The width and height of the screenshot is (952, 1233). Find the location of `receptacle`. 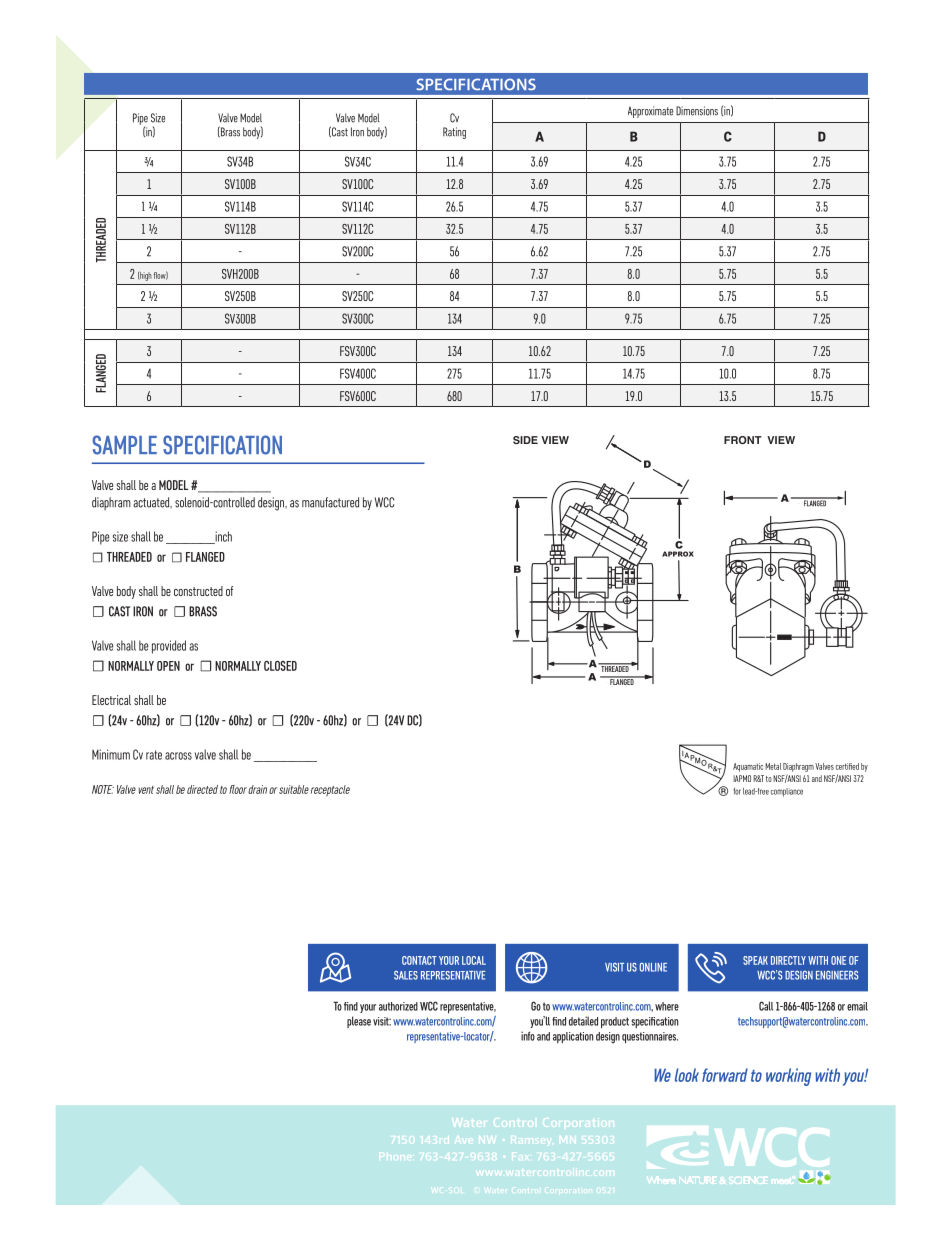

receptacle is located at coordinates (330, 791).
